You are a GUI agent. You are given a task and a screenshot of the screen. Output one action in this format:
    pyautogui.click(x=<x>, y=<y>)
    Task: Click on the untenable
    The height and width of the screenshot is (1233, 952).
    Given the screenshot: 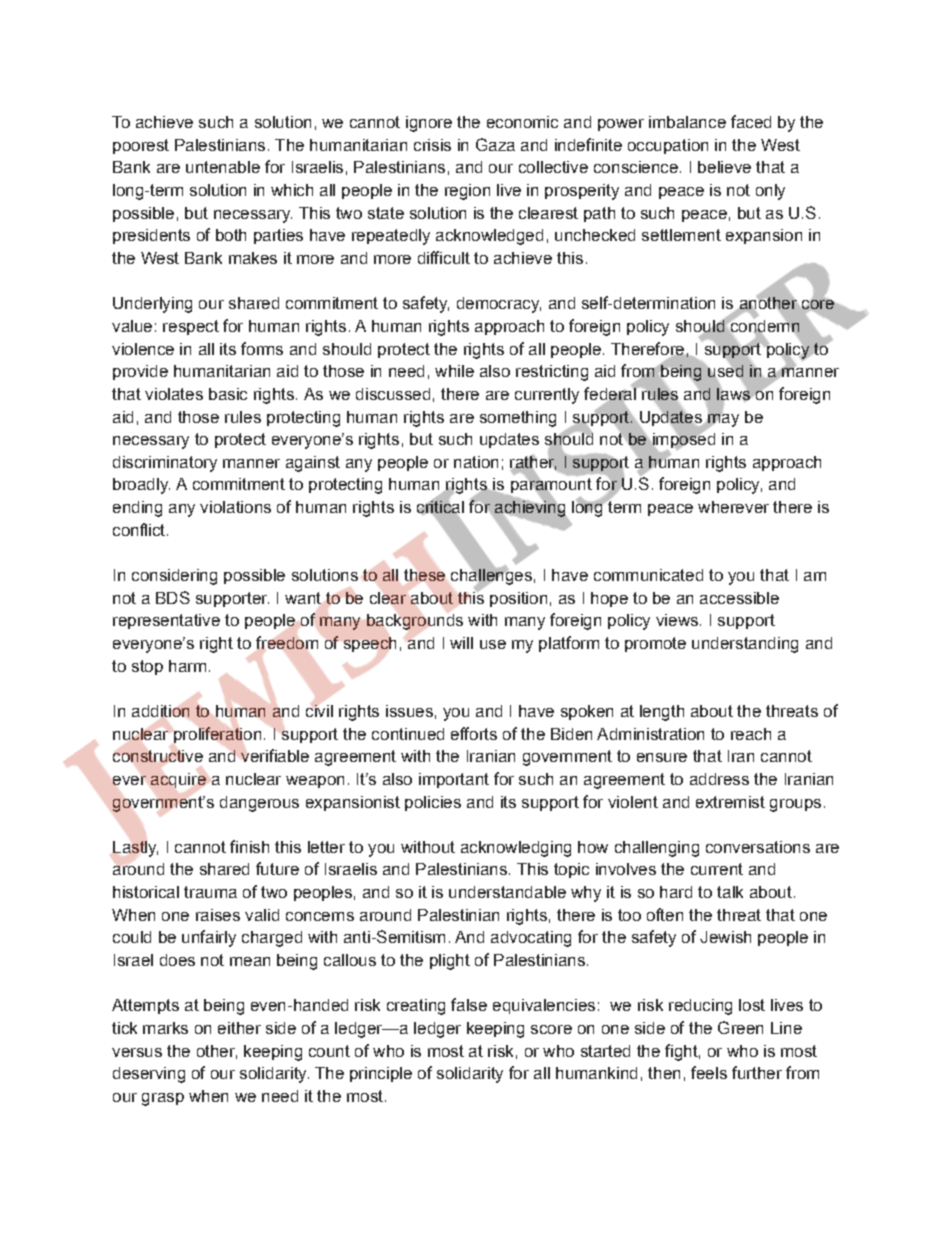 What is the action you would take?
    pyautogui.click(x=223, y=167)
